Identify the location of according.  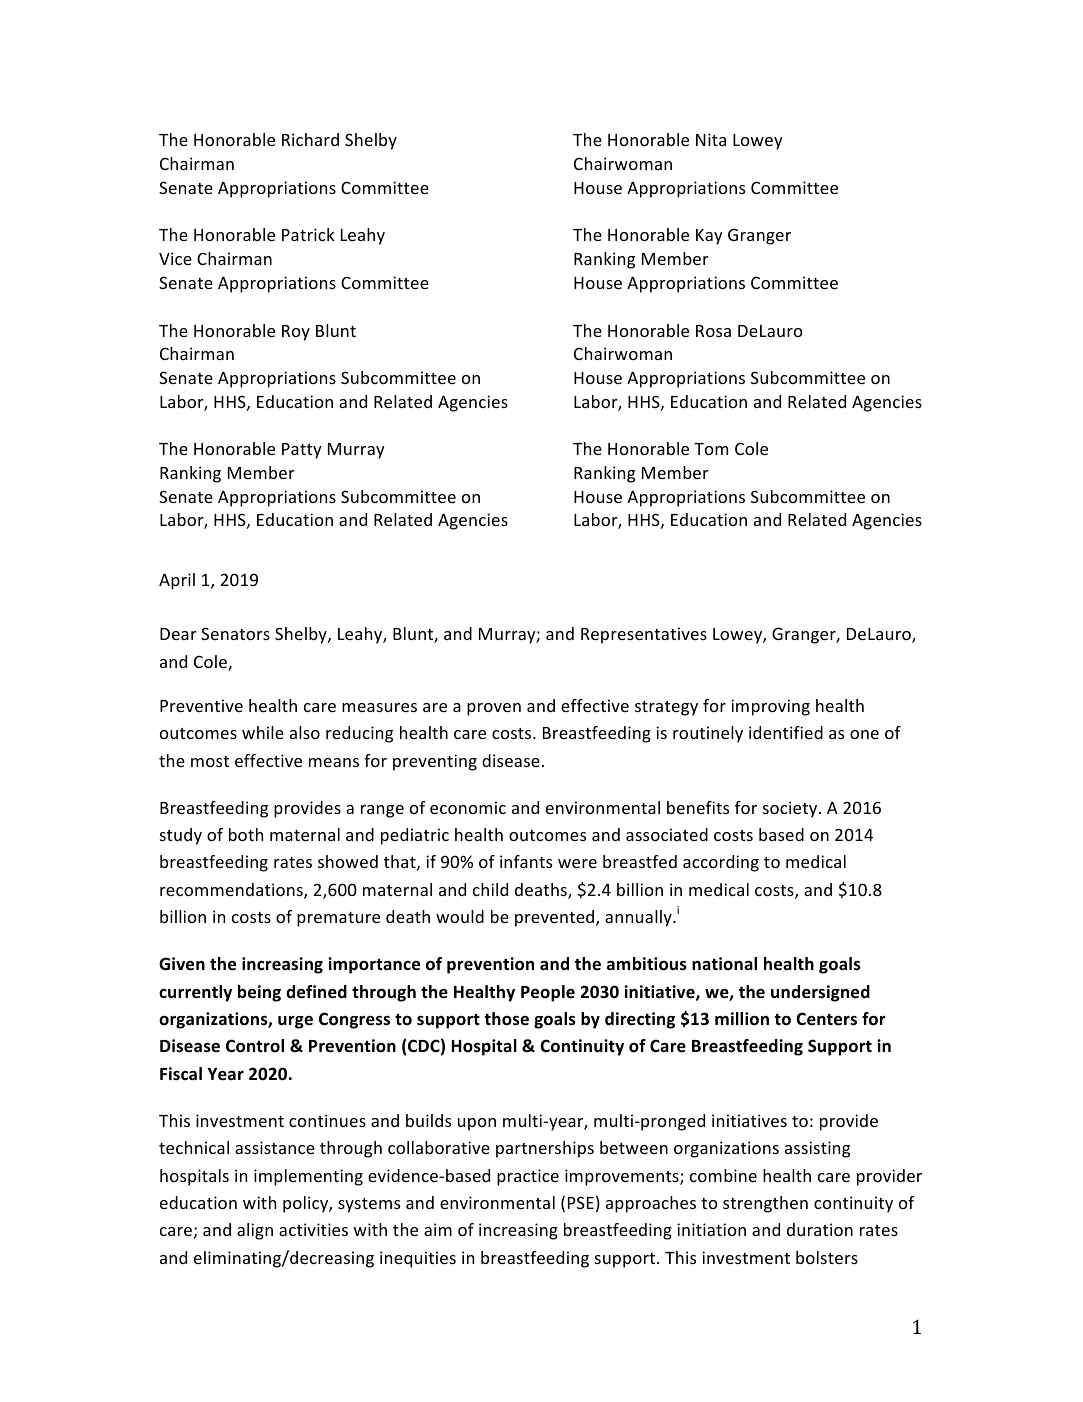
(721, 863).
